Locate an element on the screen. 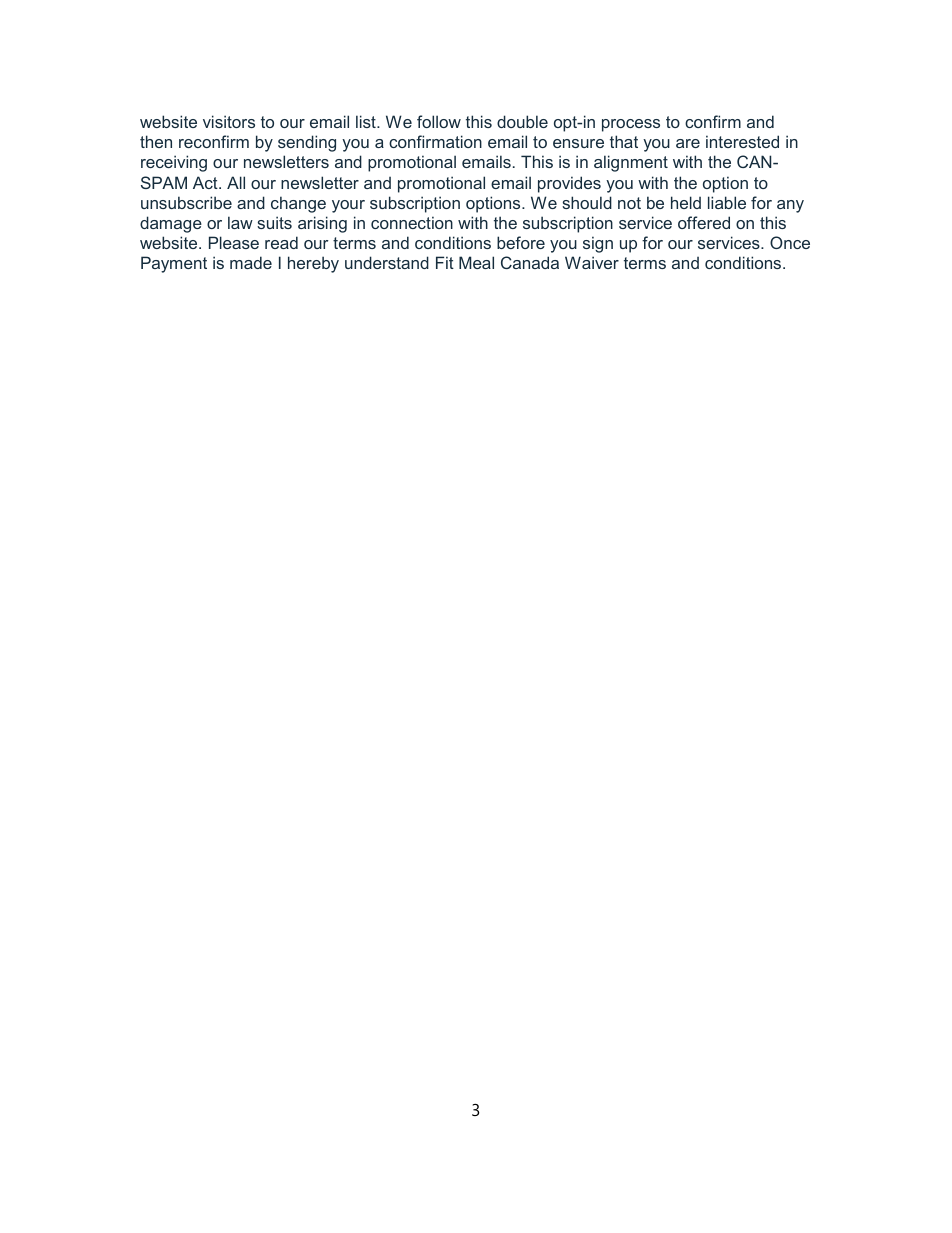 The height and width of the screenshot is (1233, 952). liable is located at coordinates (727, 202).
